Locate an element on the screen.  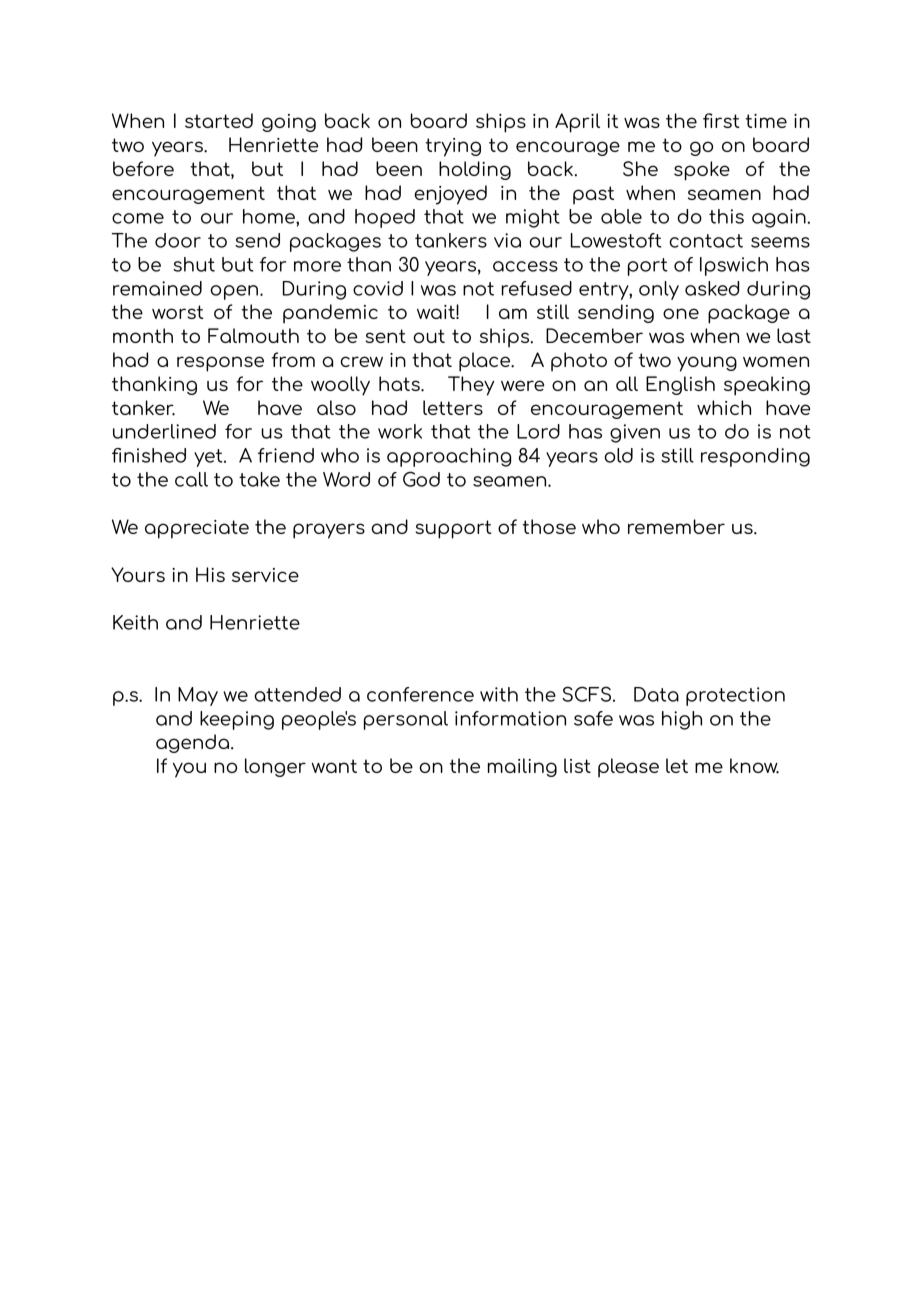
place is located at coordinates (486, 362).
